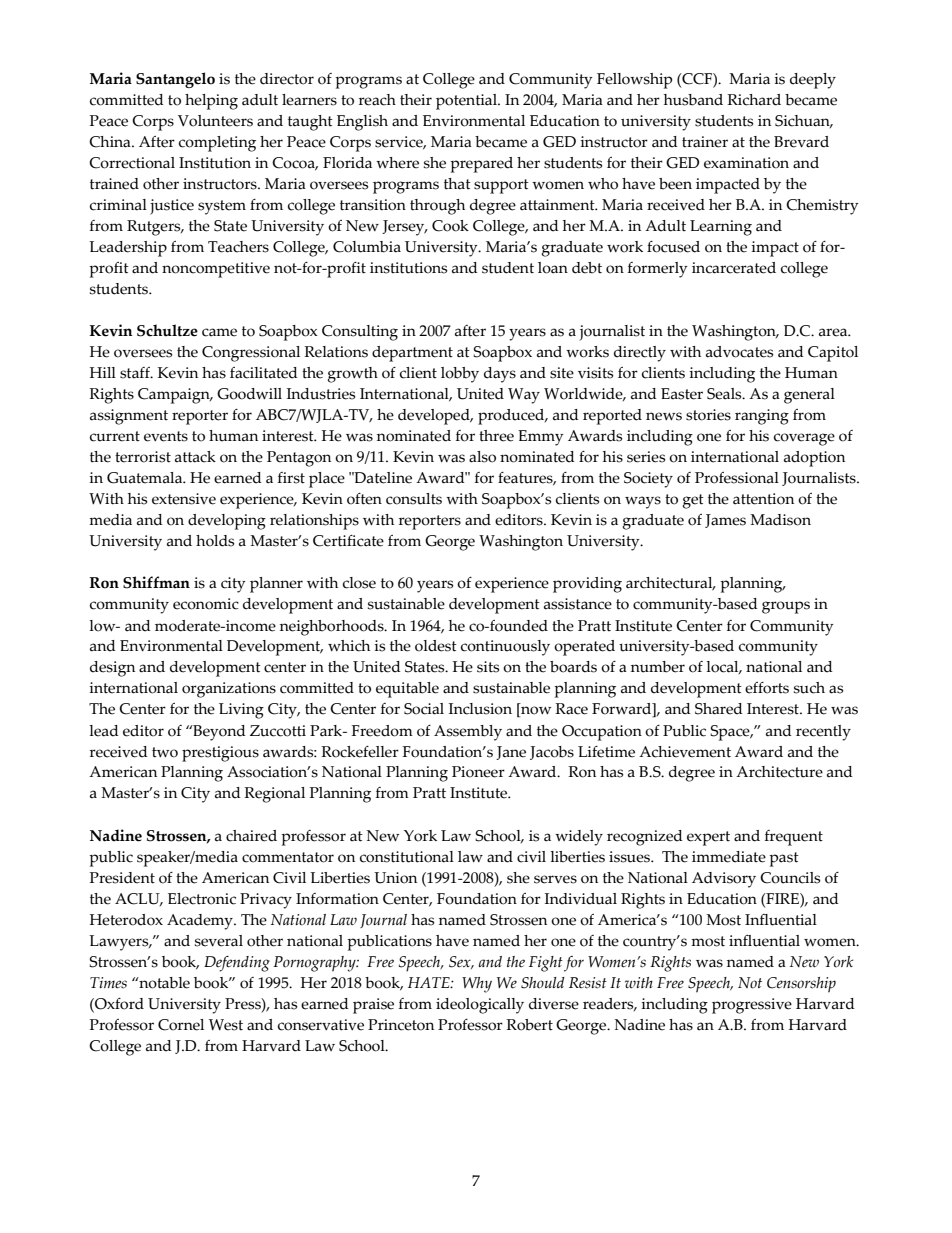 The width and height of the page is (952, 1233). I want to click on advocates, so click(739, 352).
